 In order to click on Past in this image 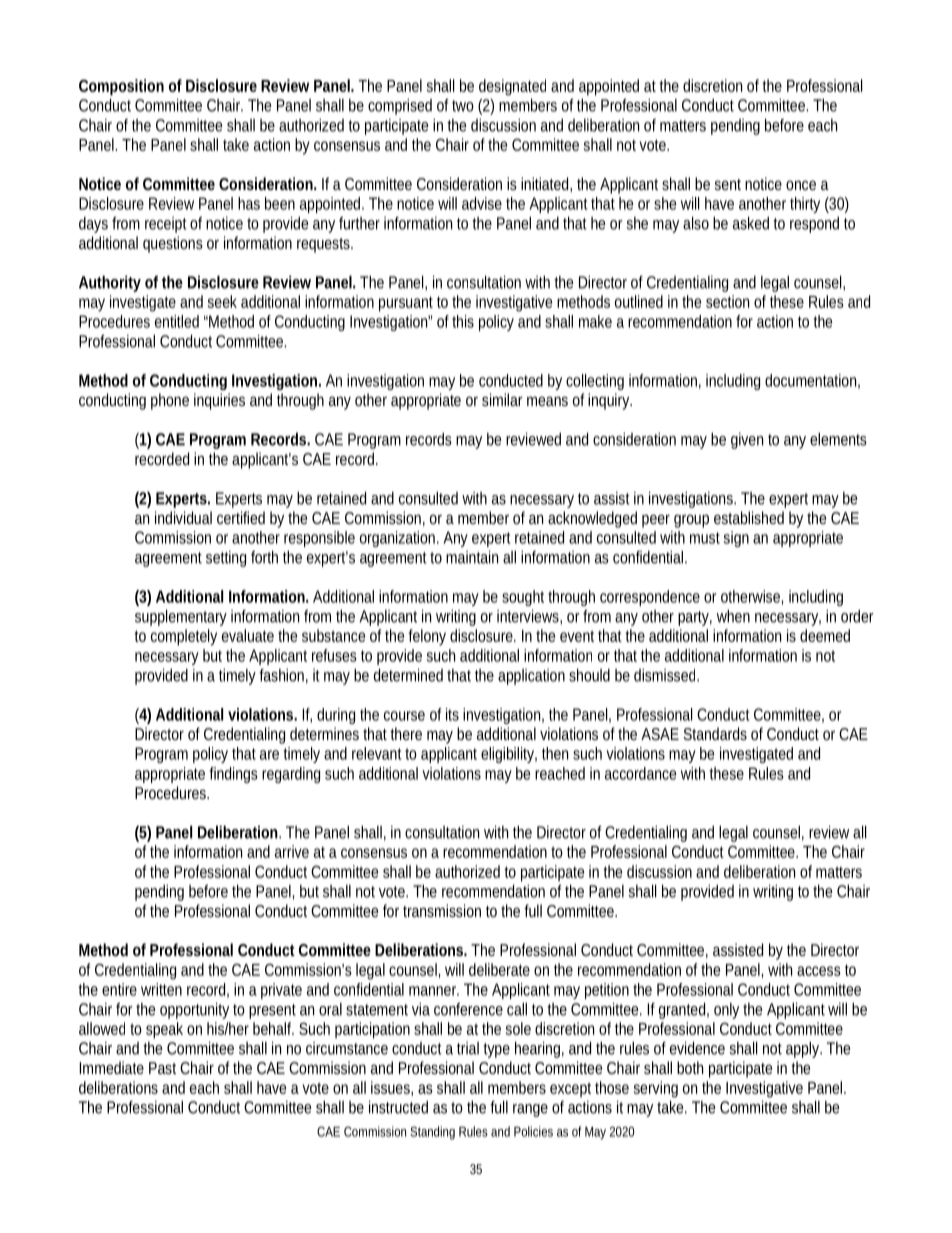, I will do `click(162, 1068)`.
